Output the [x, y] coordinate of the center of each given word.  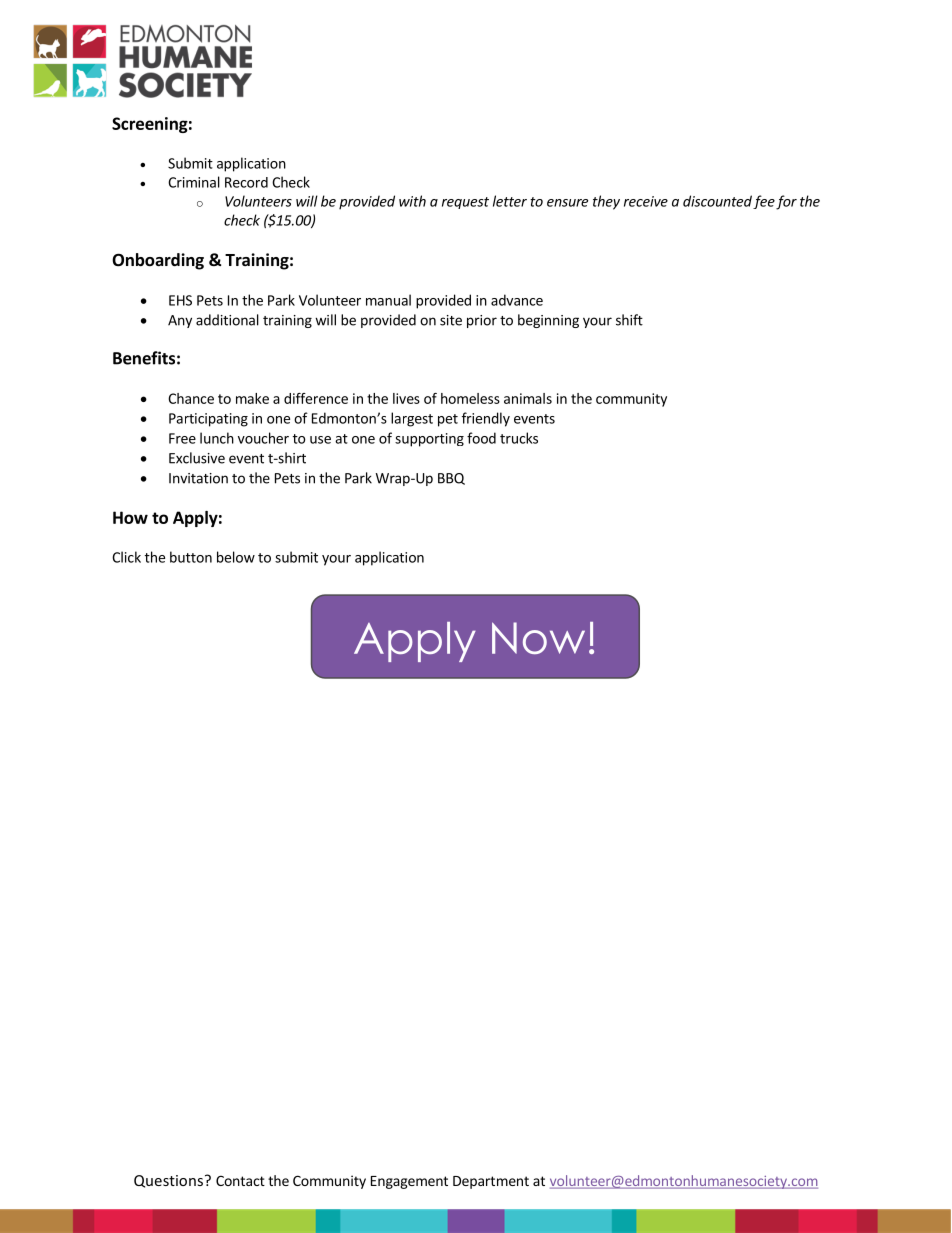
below [236, 557]
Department [491, 1182]
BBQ [451, 479]
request [465, 203]
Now [538, 638]
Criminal [194, 182]
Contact [240, 1181]
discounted [717, 201]
